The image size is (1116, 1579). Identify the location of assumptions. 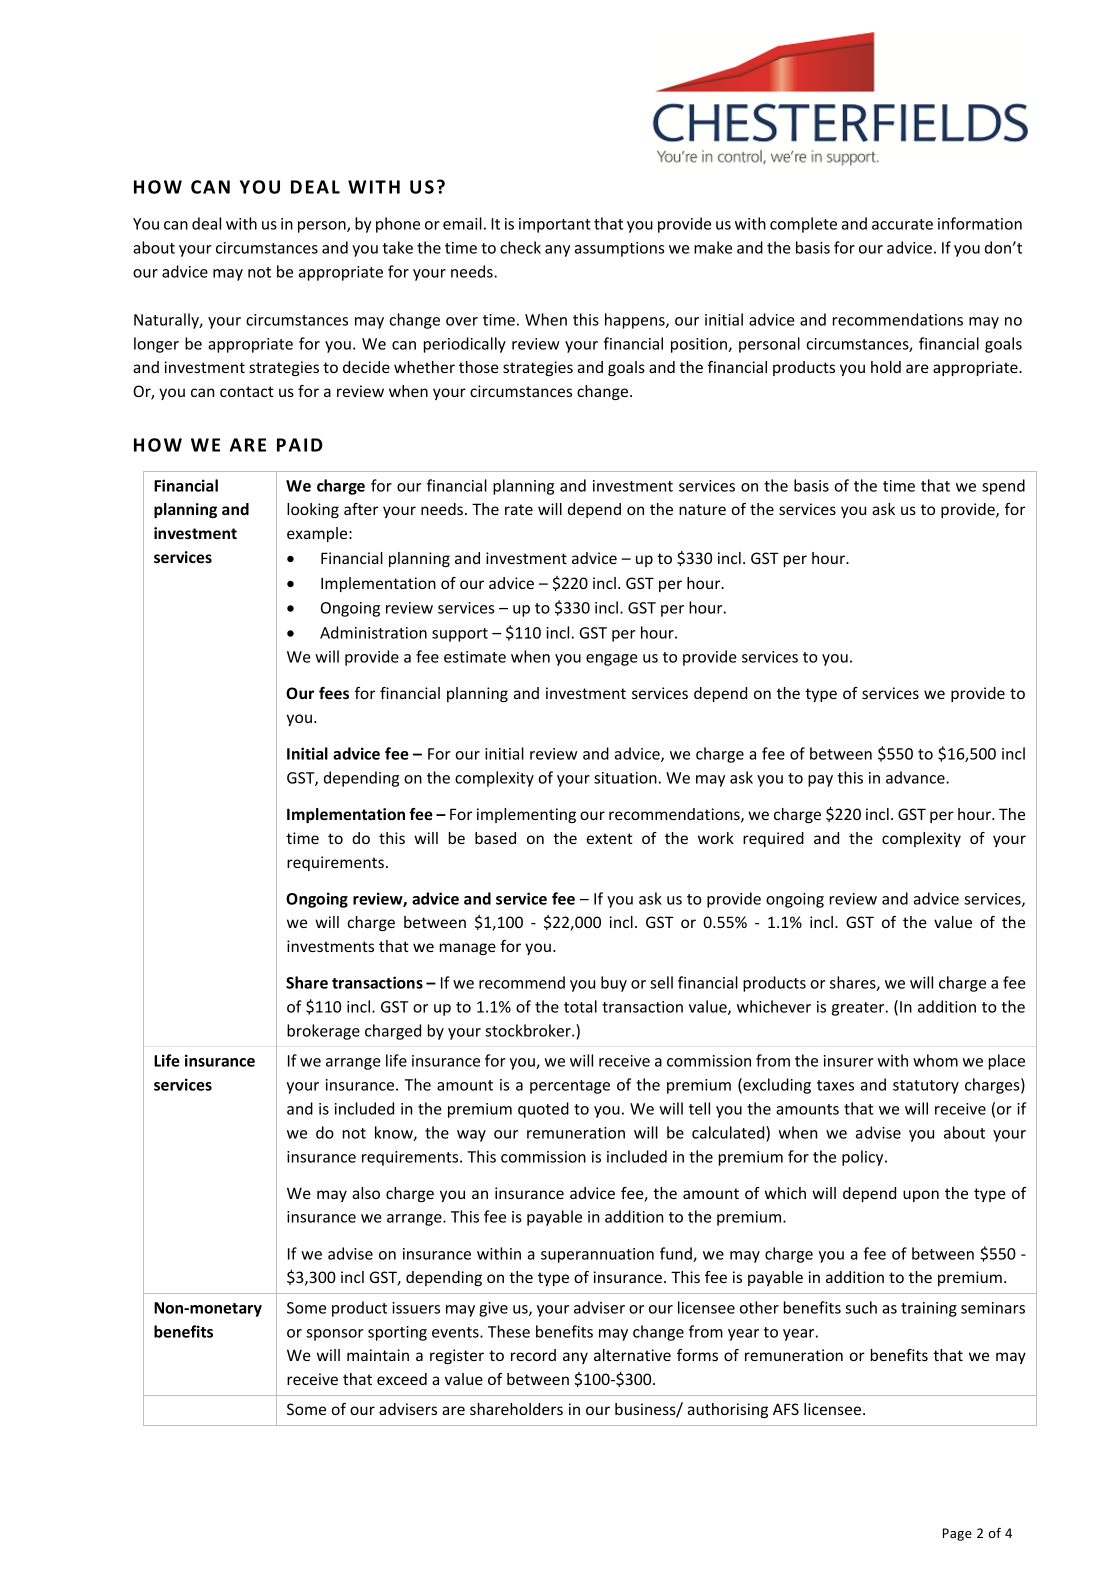
(619, 249).
